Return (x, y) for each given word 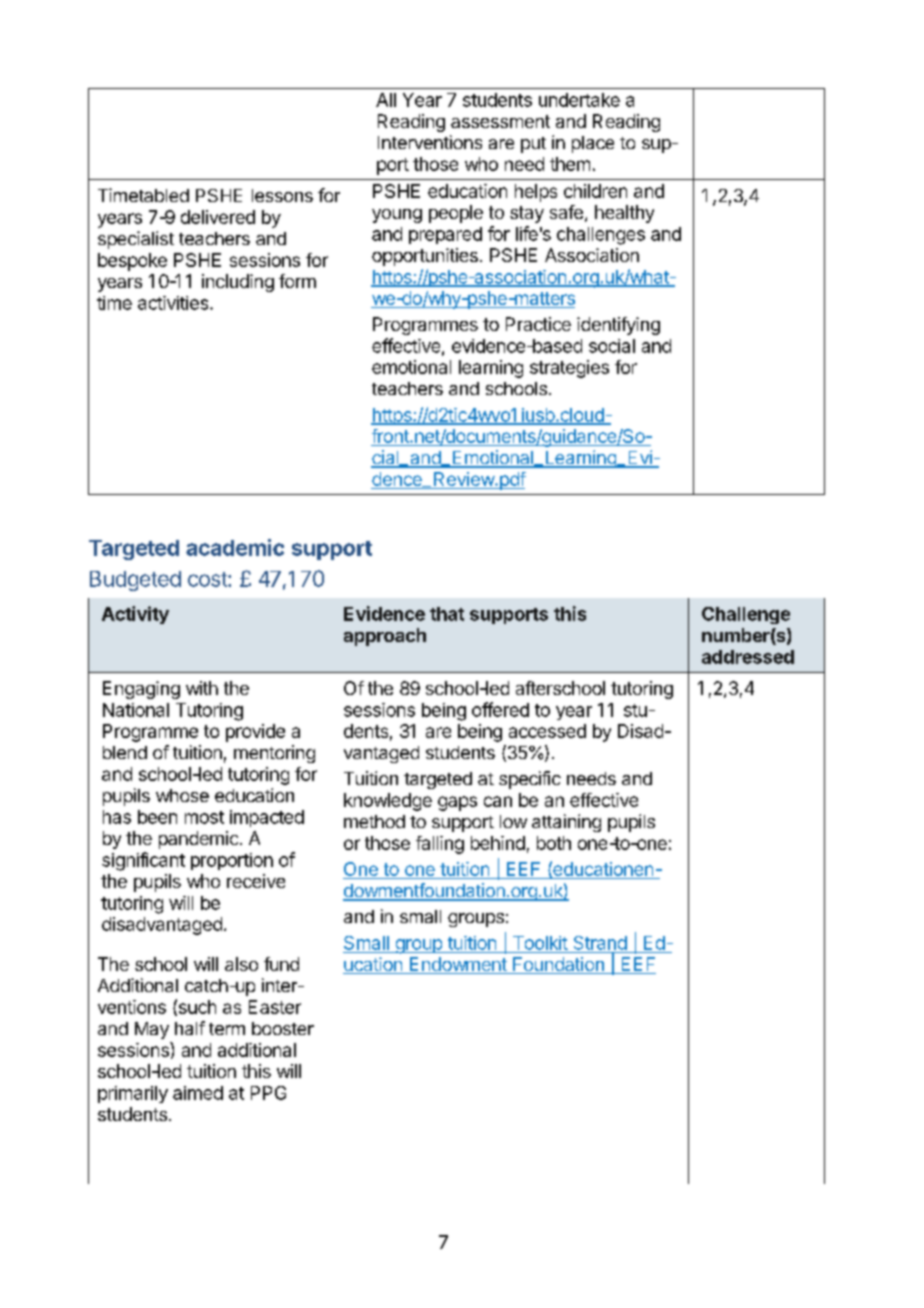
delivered (218, 217)
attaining (566, 823)
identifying (618, 326)
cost (208, 579)
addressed (748, 657)
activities (174, 303)
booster (283, 1028)
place (593, 144)
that (447, 614)
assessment (500, 121)
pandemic (198, 840)
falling (440, 845)
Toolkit (540, 943)
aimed (198, 1093)
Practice (538, 324)
